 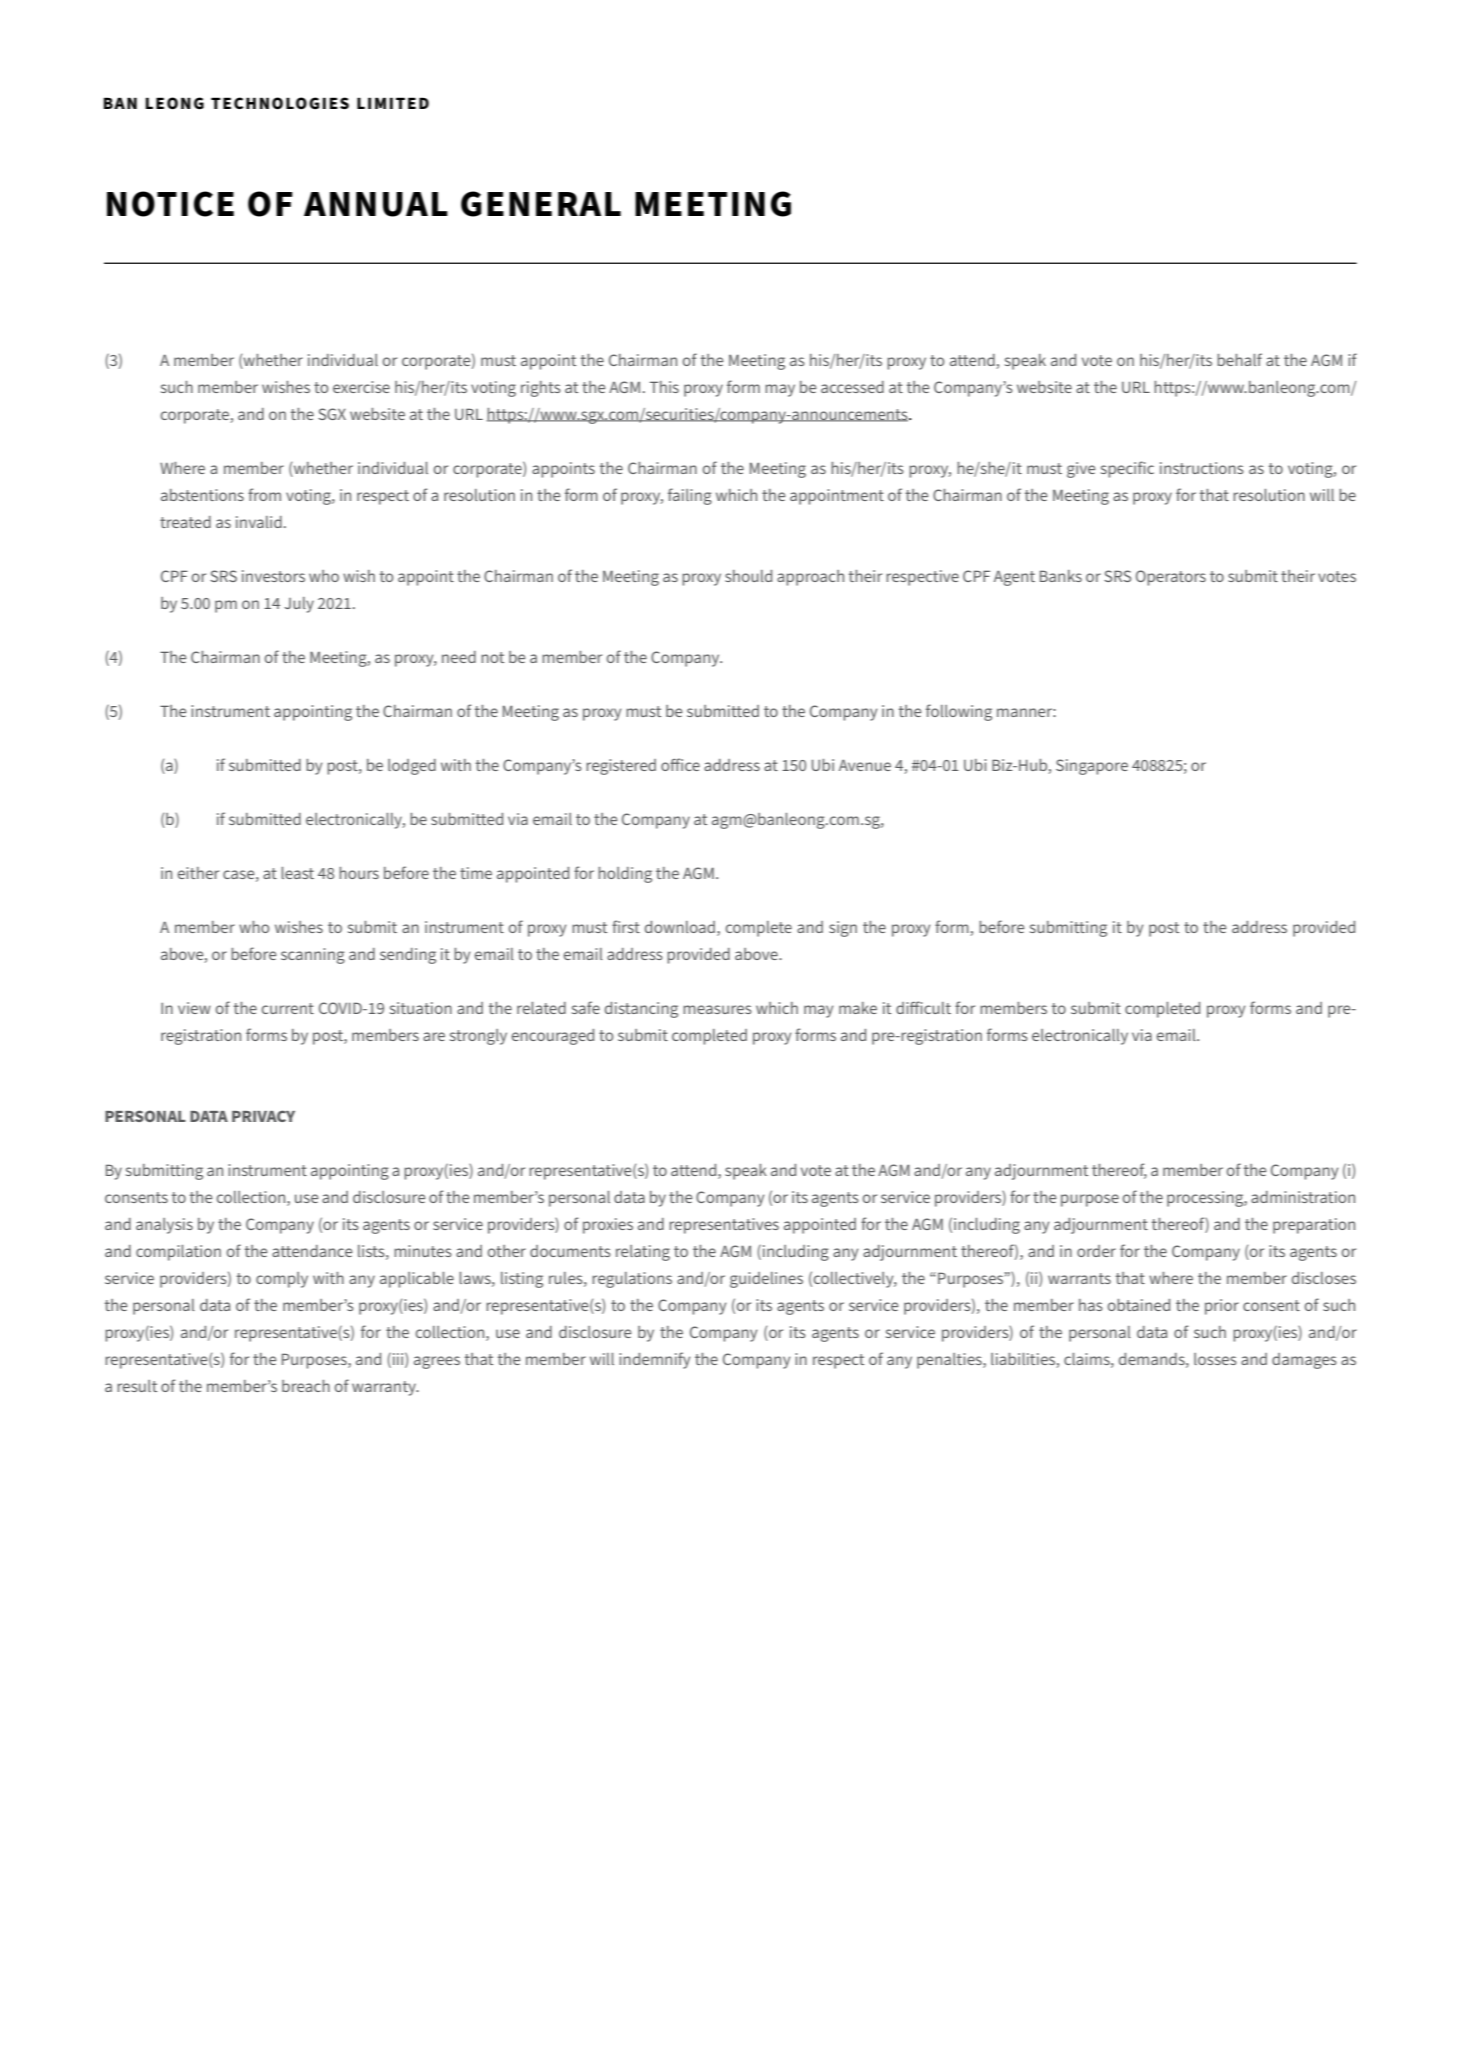 What do you see at coordinates (259, 522) in the screenshot?
I see `invalid` at bounding box center [259, 522].
